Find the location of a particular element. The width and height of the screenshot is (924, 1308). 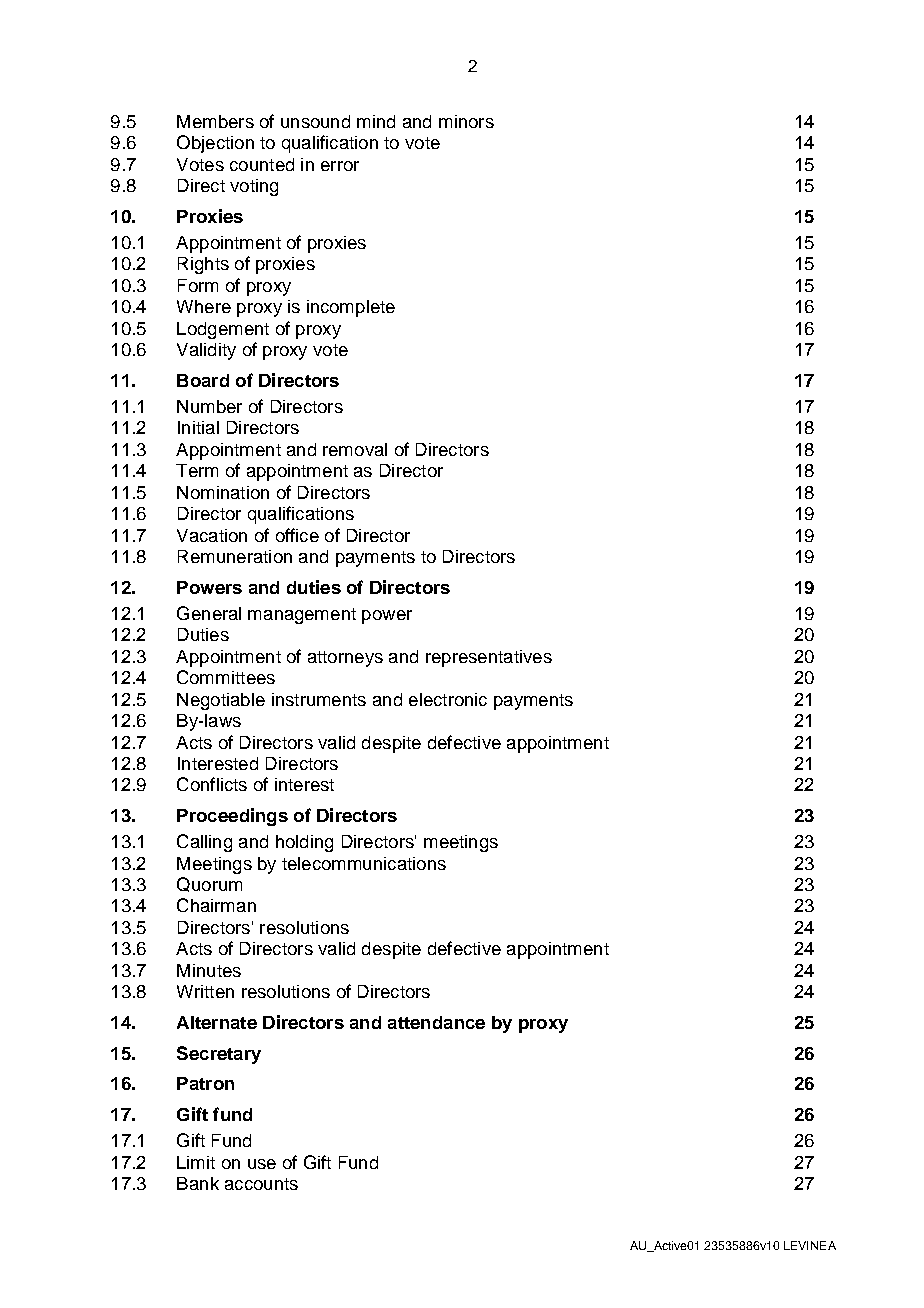

attorneys is located at coordinates (345, 659).
